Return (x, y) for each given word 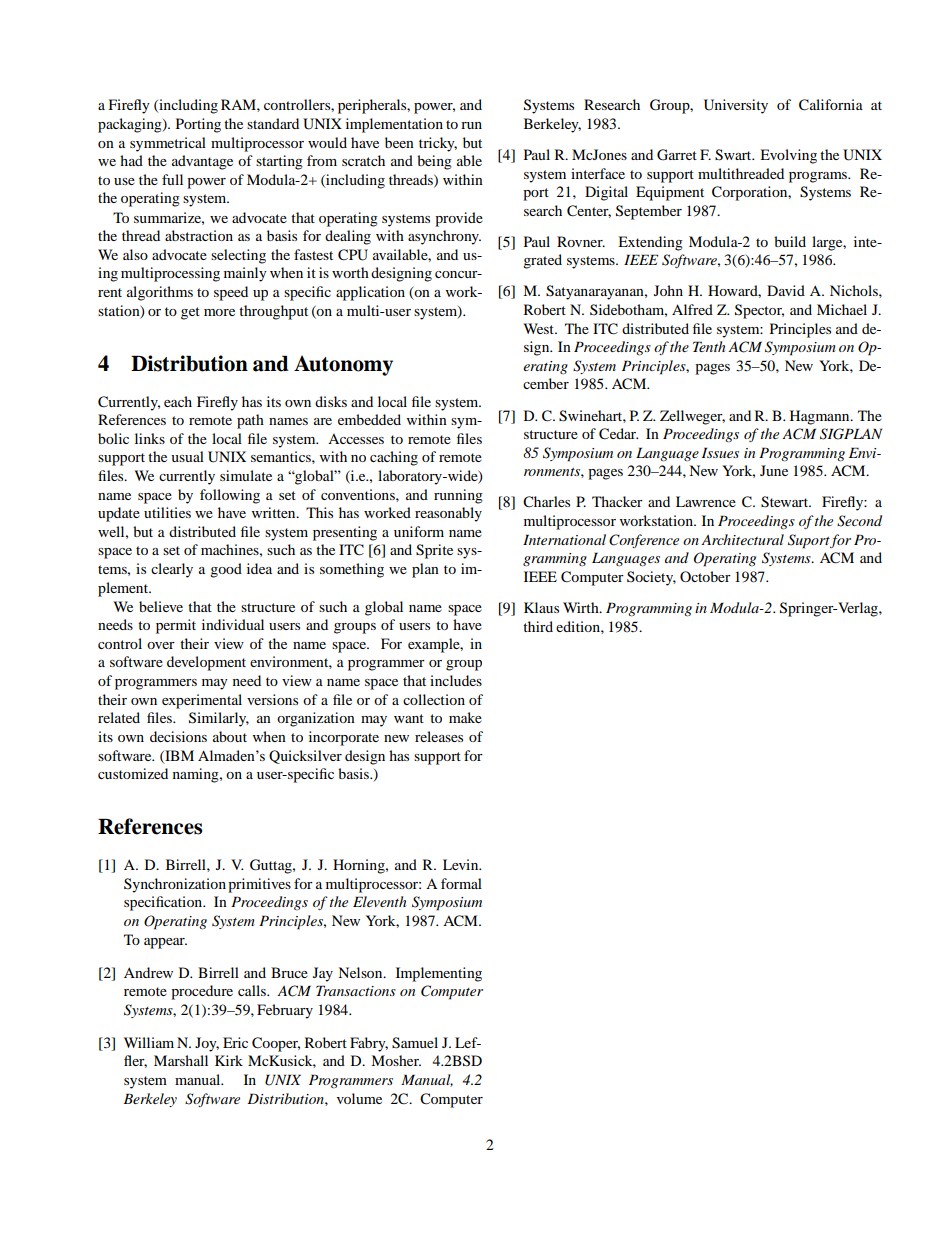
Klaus (541, 607)
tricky (438, 144)
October (705, 576)
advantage (202, 162)
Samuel (415, 1043)
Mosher (396, 1060)
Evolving (788, 156)
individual (233, 624)
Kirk (229, 1060)
